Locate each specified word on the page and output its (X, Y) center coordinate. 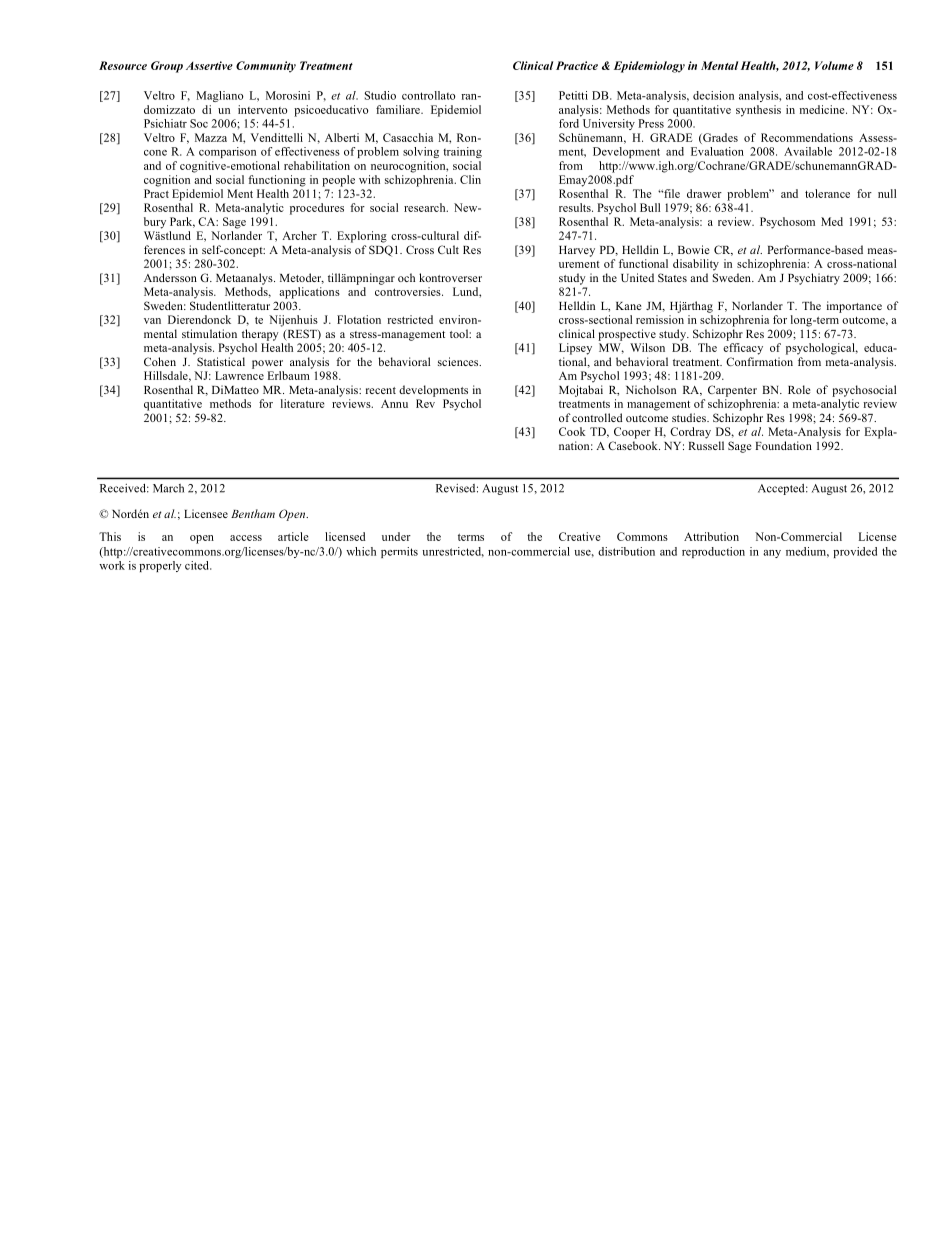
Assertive (209, 65)
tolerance (827, 193)
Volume (834, 65)
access (246, 538)
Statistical (221, 361)
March (168, 488)
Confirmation (759, 361)
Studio (380, 95)
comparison (227, 152)
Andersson (170, 277)
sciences (459, 361)
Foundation (783, 445)
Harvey (577, 251)
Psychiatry (814, 279)
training (462, 152)
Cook (572, 431)
